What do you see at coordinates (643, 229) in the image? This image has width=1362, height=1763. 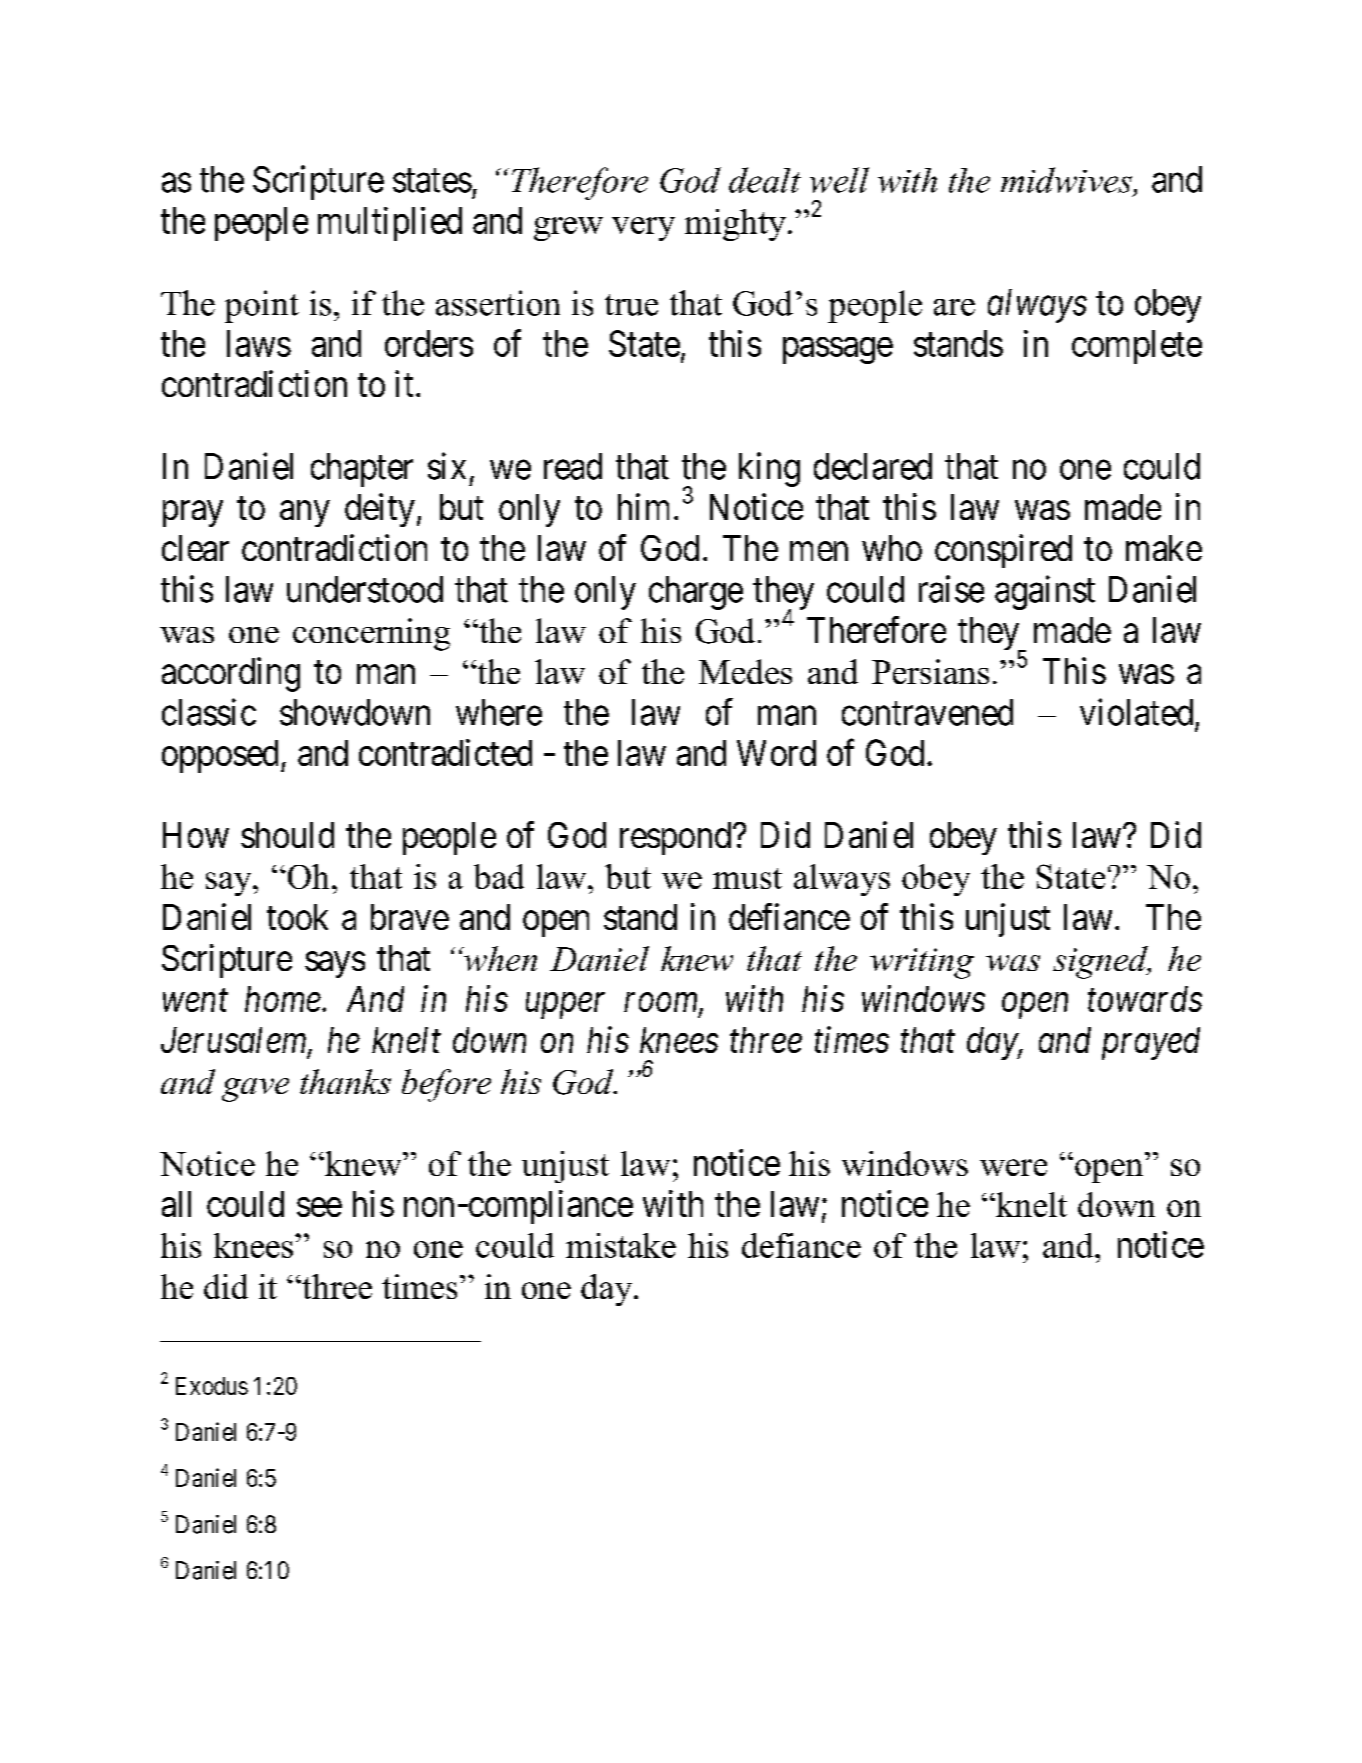 I see `very` at bounding box center [643, 229].
